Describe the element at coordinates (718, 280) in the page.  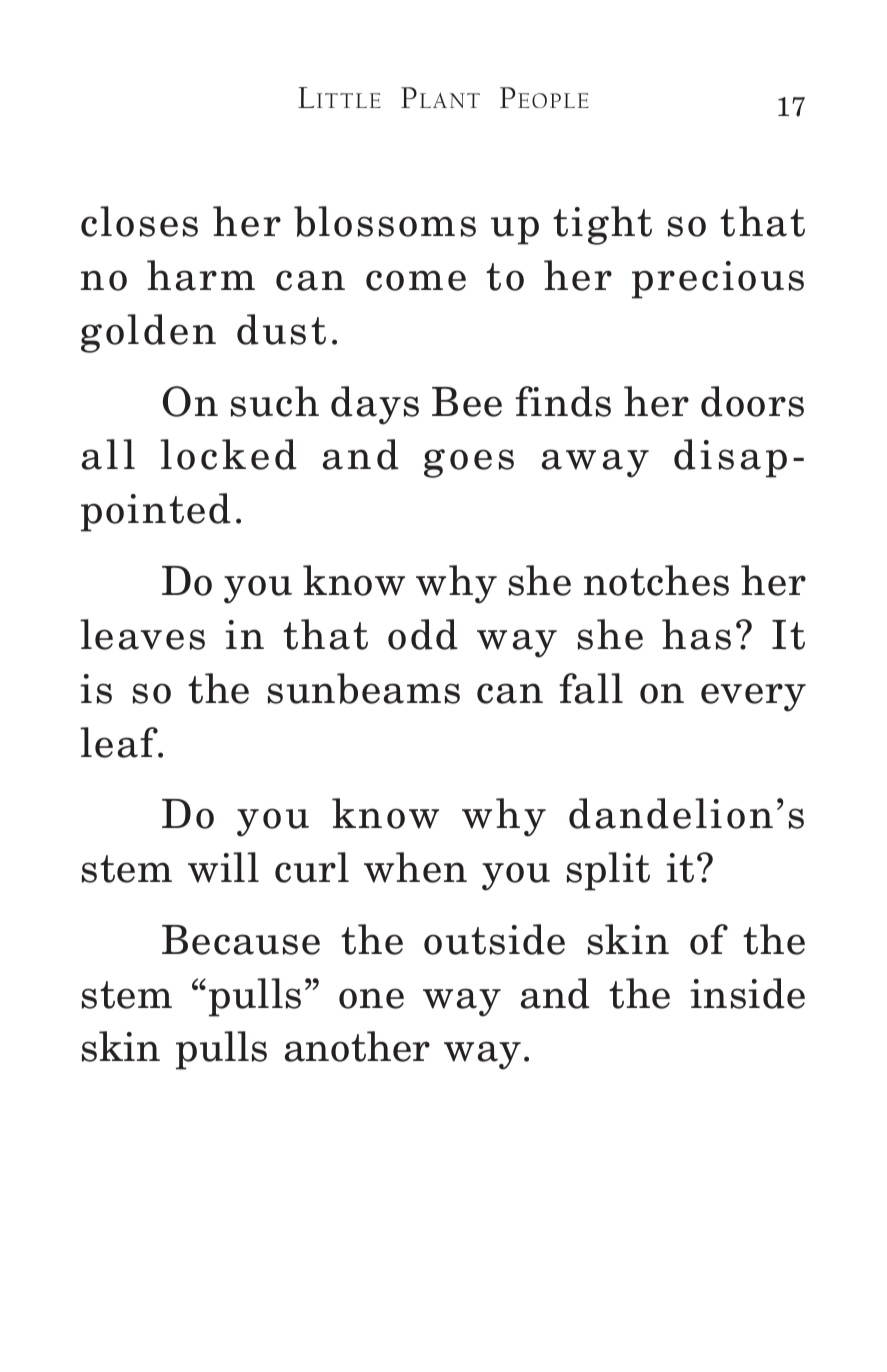
I see `precious` at that location.
